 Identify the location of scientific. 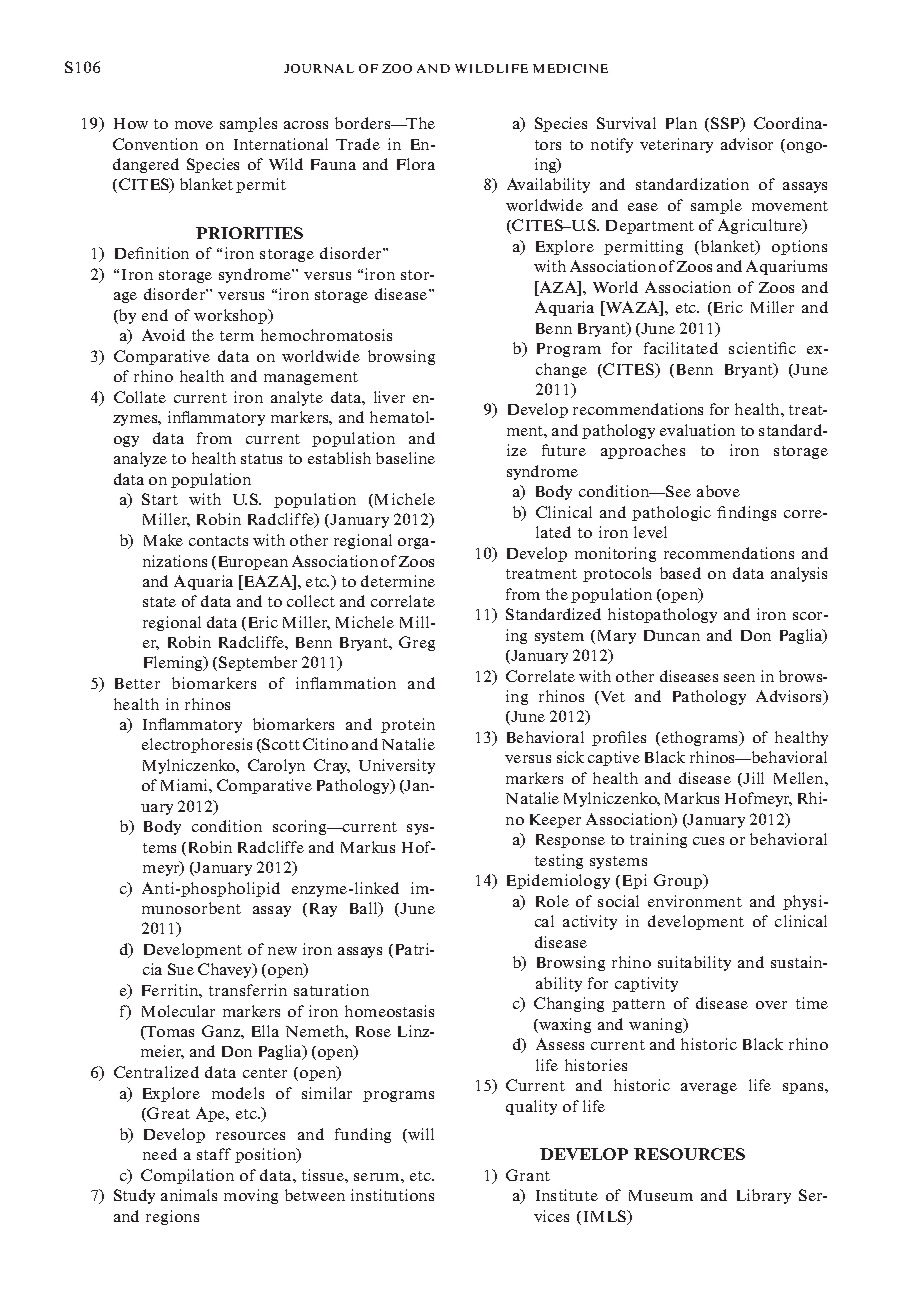
(762, 348).
